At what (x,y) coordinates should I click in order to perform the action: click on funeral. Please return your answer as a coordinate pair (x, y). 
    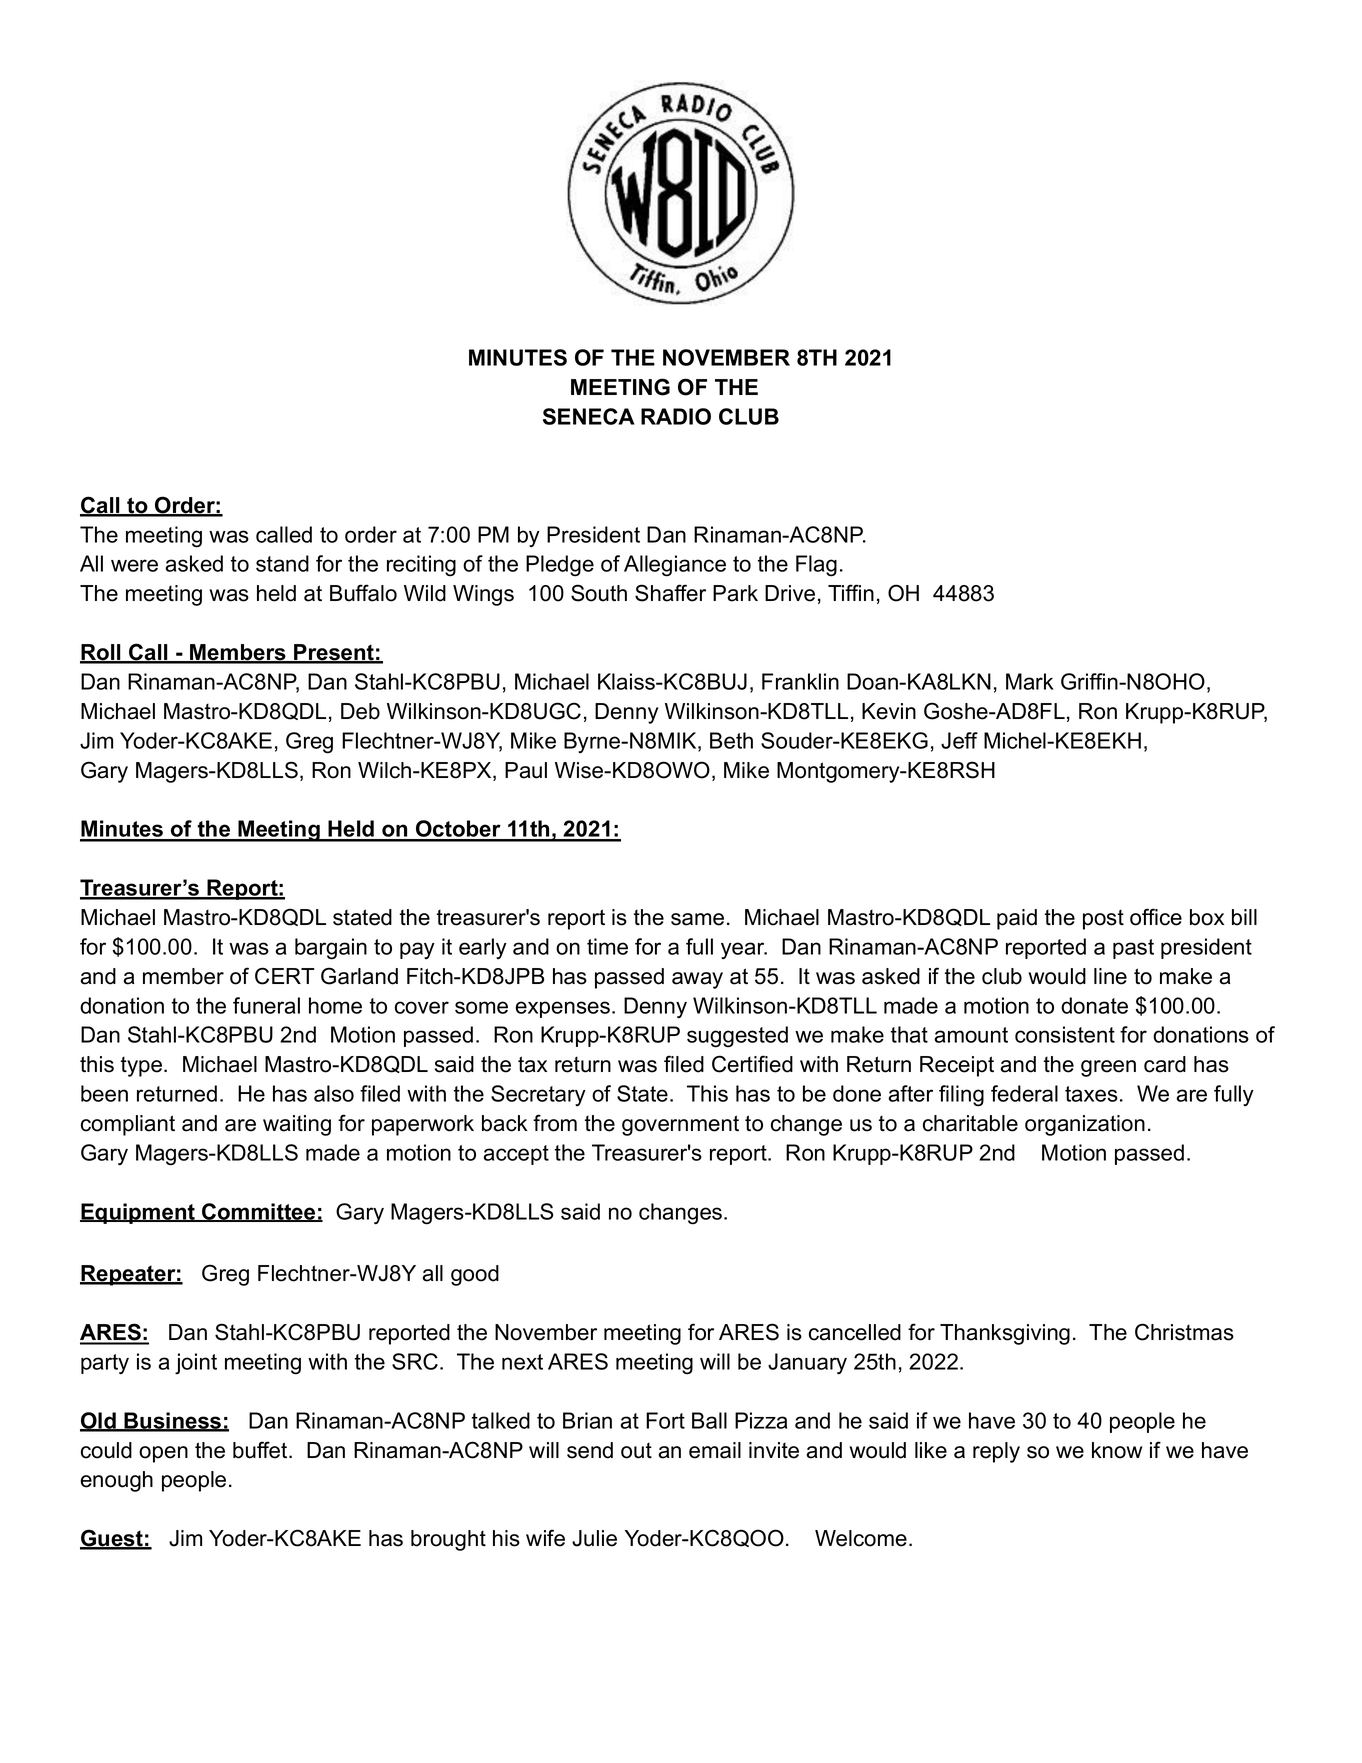
    Looking at the image, I should click on (266, 1005).
